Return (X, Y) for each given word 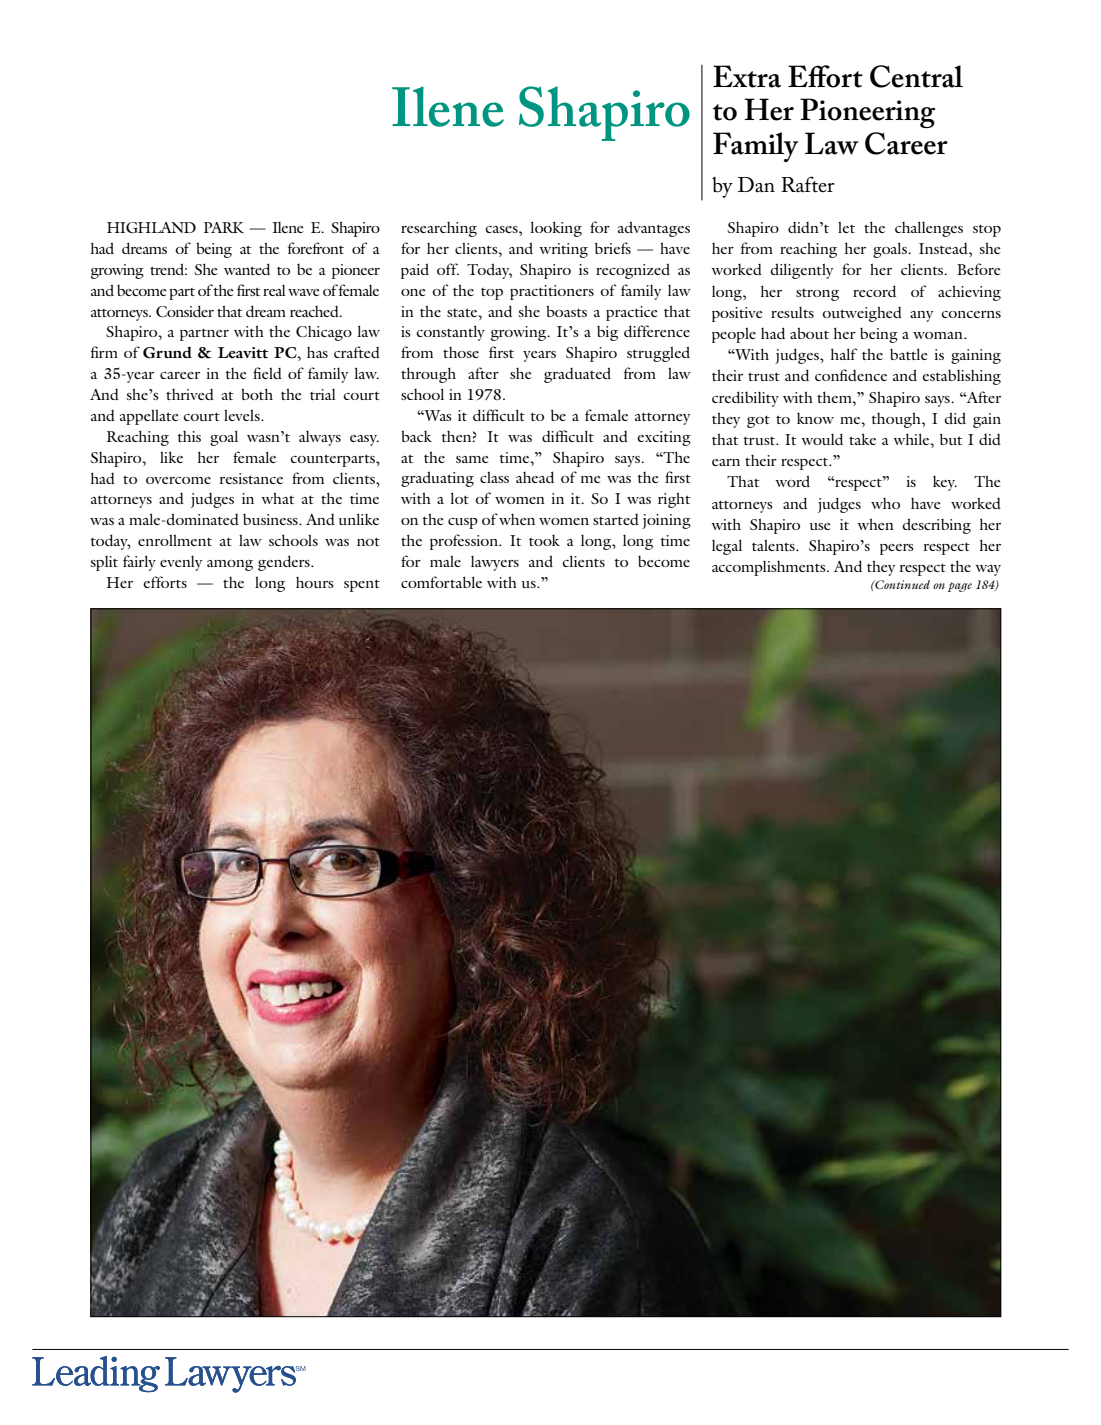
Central (916, 76)
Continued (901, 584)
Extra (747, 76)
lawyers (495, 563)
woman (939, 335)
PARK (224, 227)
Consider (185, 311)
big (607, 333)
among (230, 565)
